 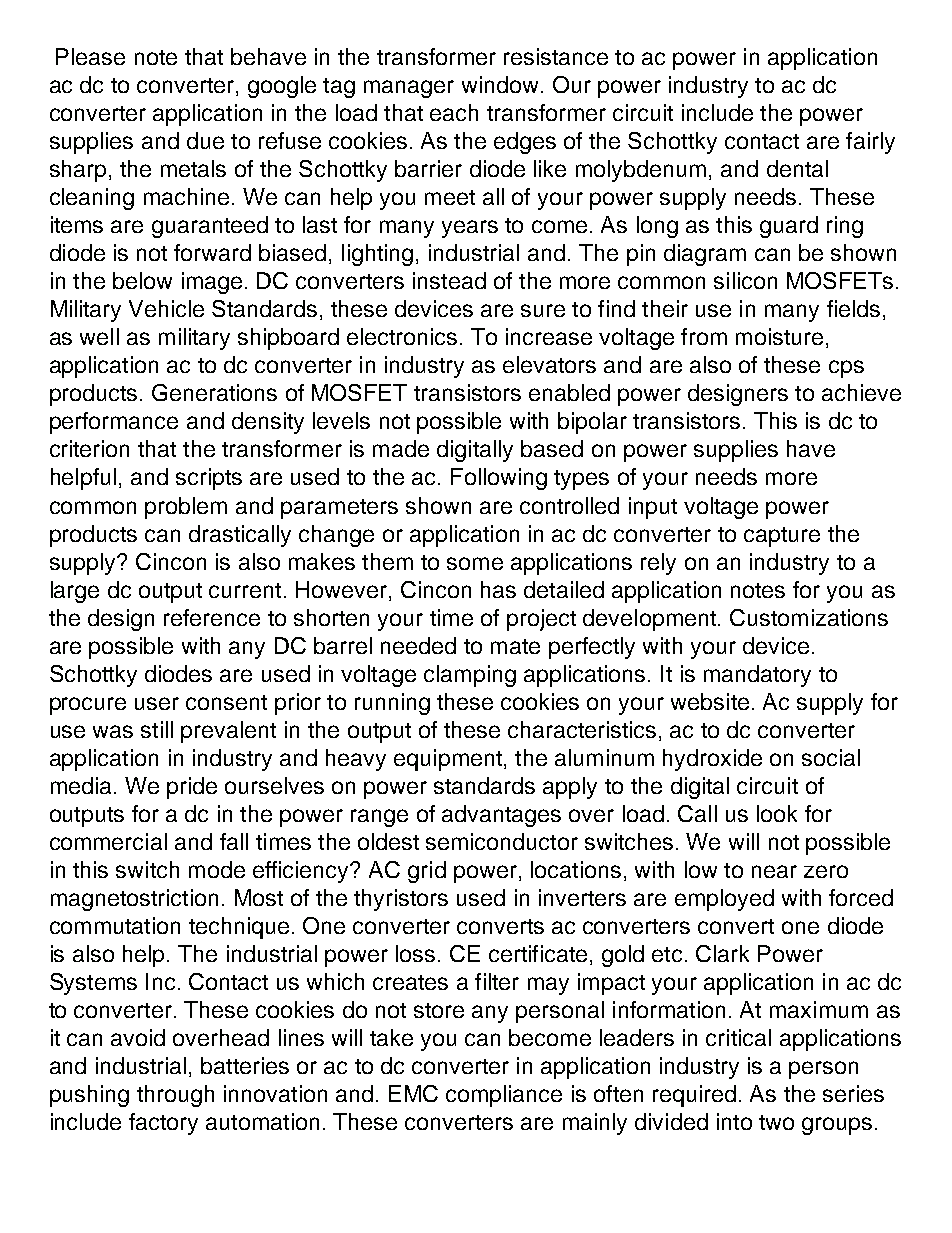 What do you see at coordinates (809, 617) in the document?
I see `Customizations` at bounding box center [809, 617].
